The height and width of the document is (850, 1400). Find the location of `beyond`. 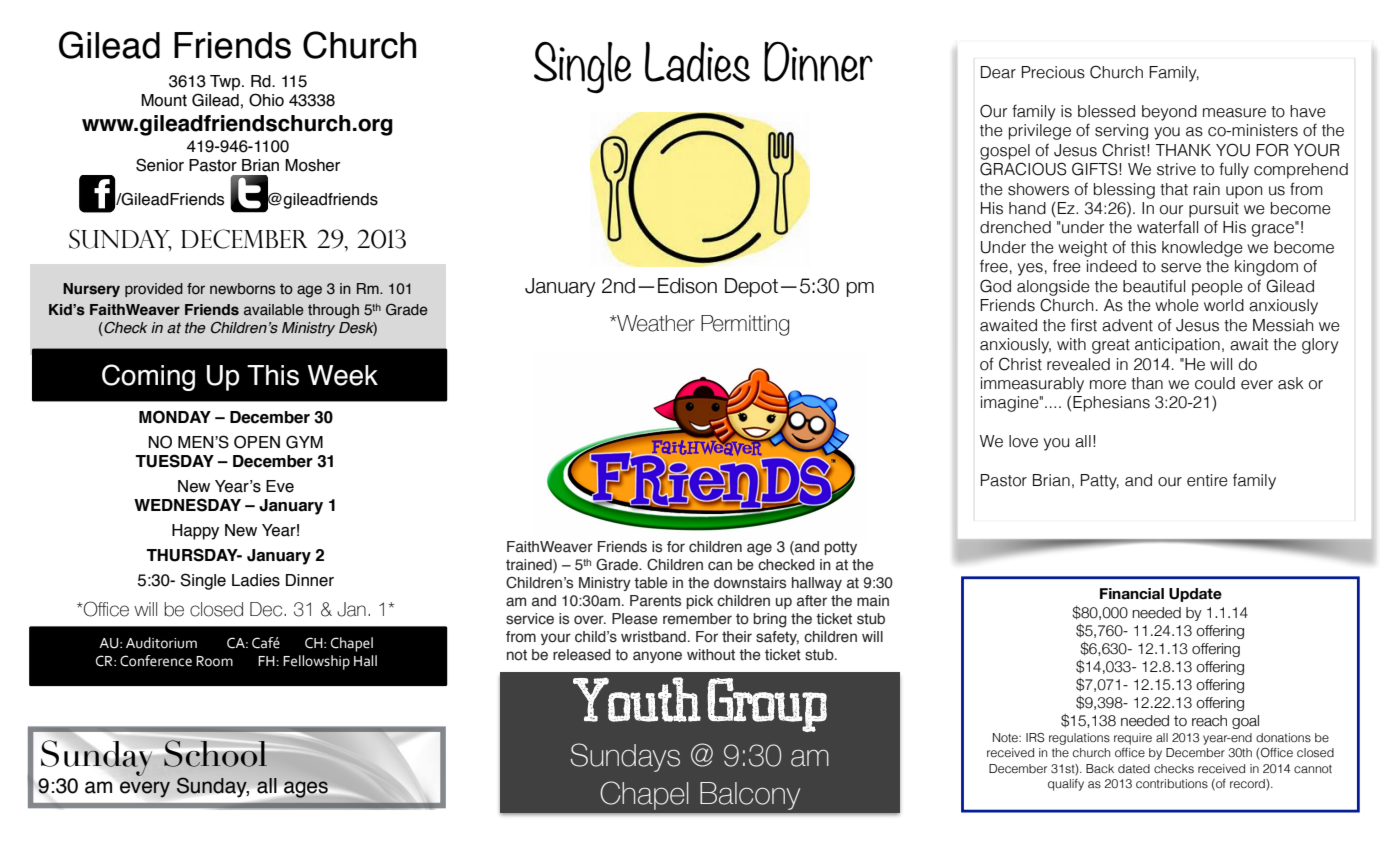

beyond is located at coordinates (1169, 113).
